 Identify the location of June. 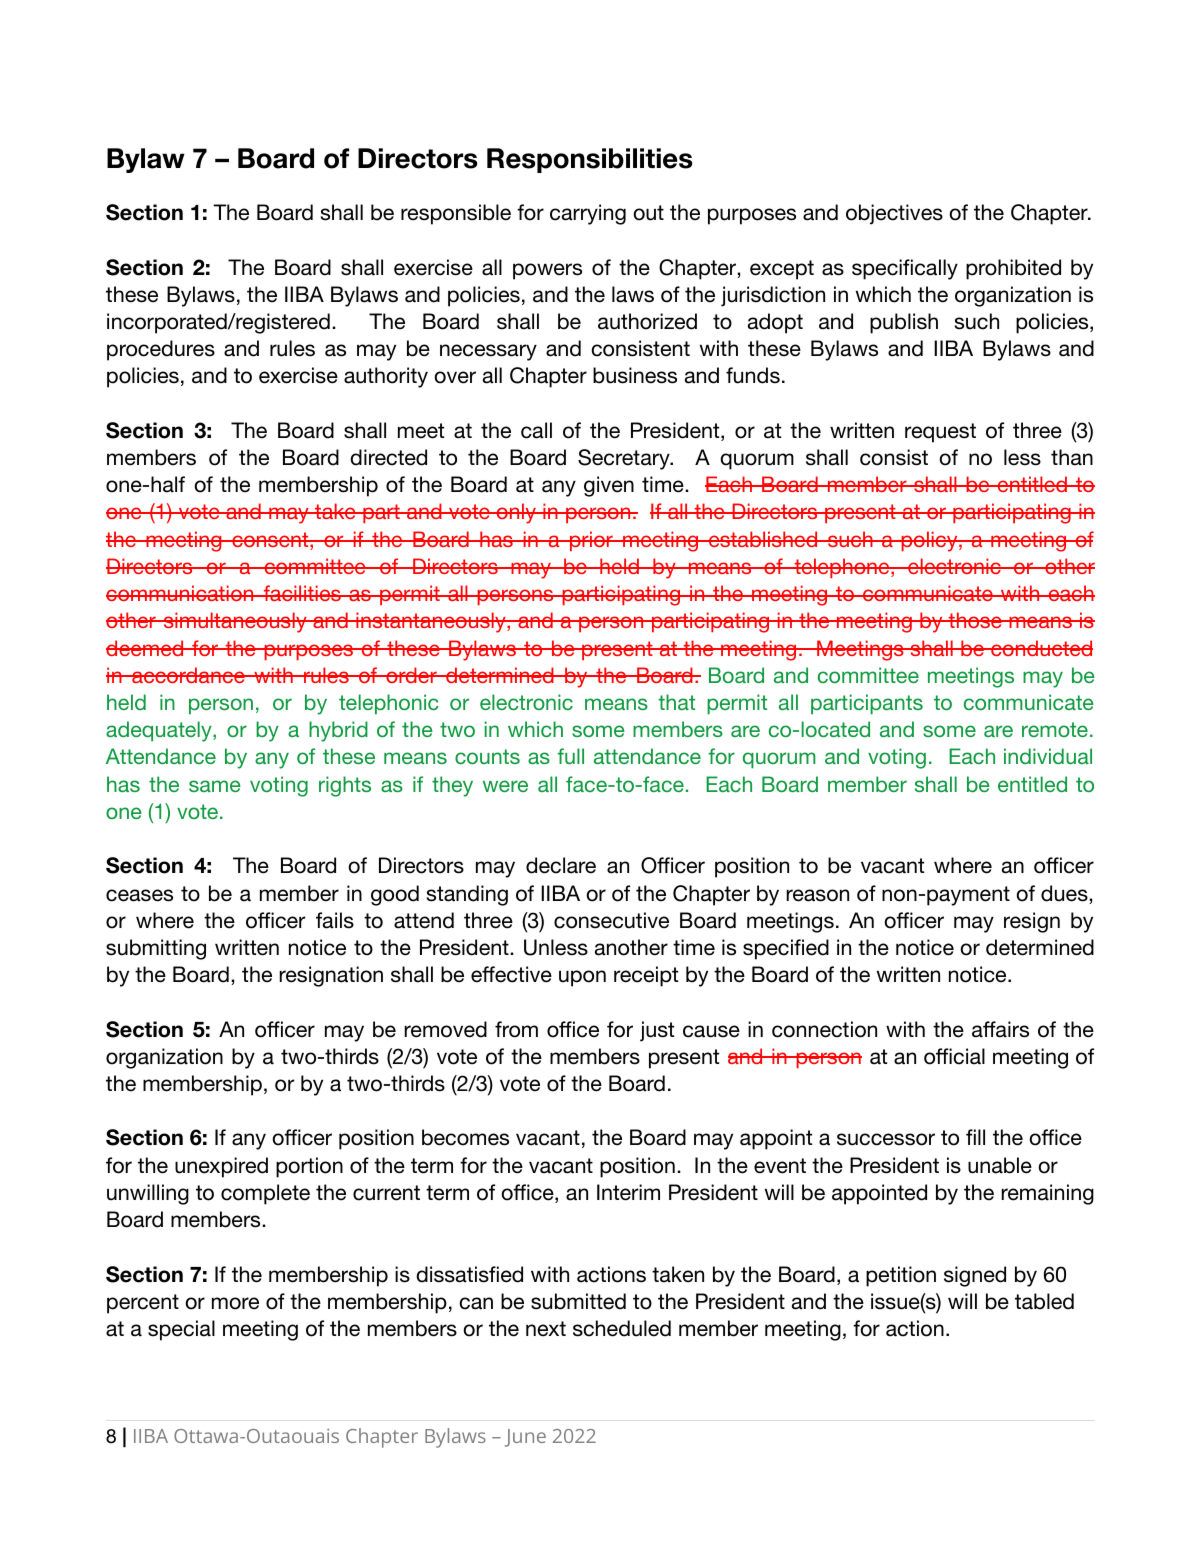
(525, 1438).
